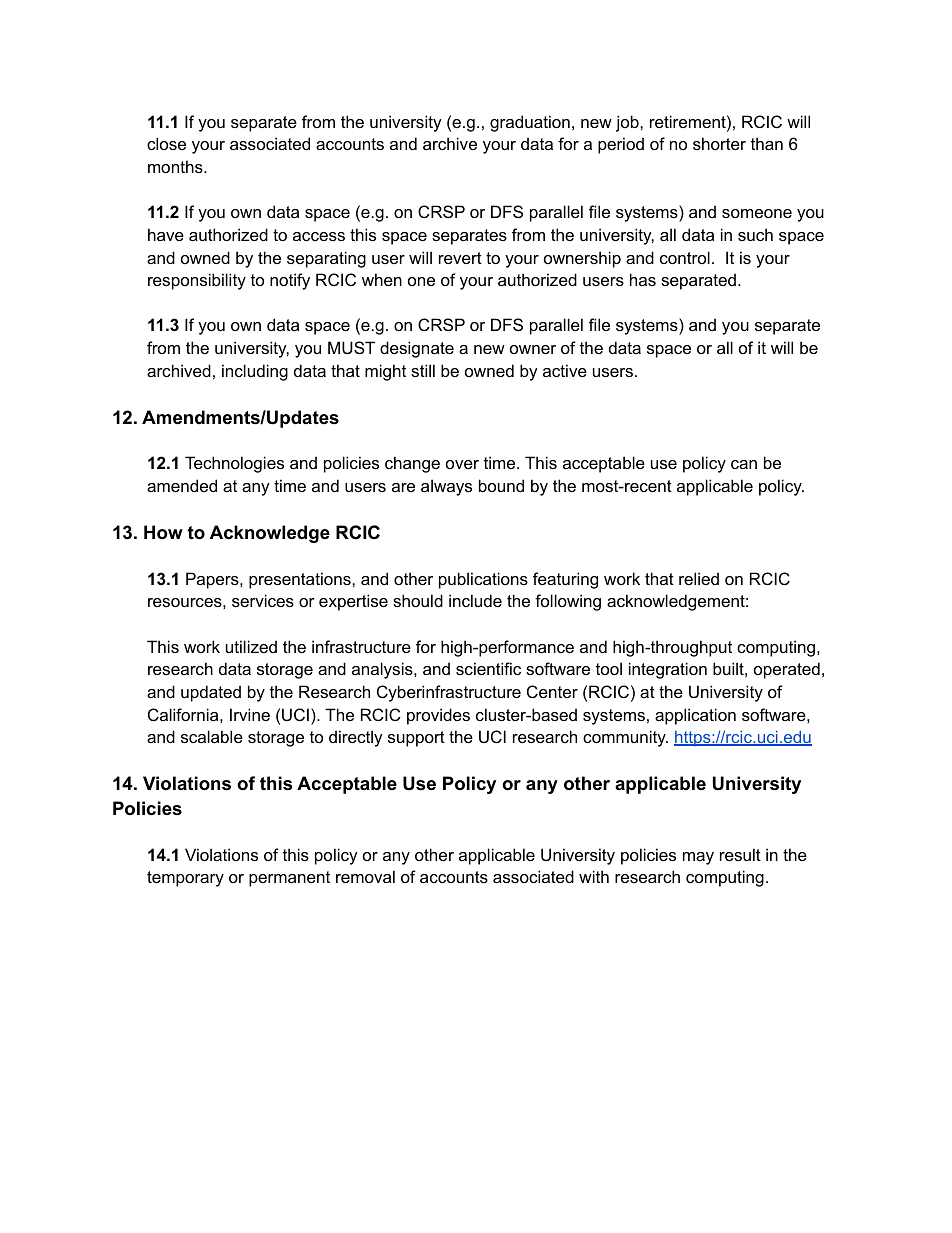 The image size is (952, 1233). What do you see at coordinates (446, 487) in the screenshot?
I see `always` at bounding box center [446, 487].
